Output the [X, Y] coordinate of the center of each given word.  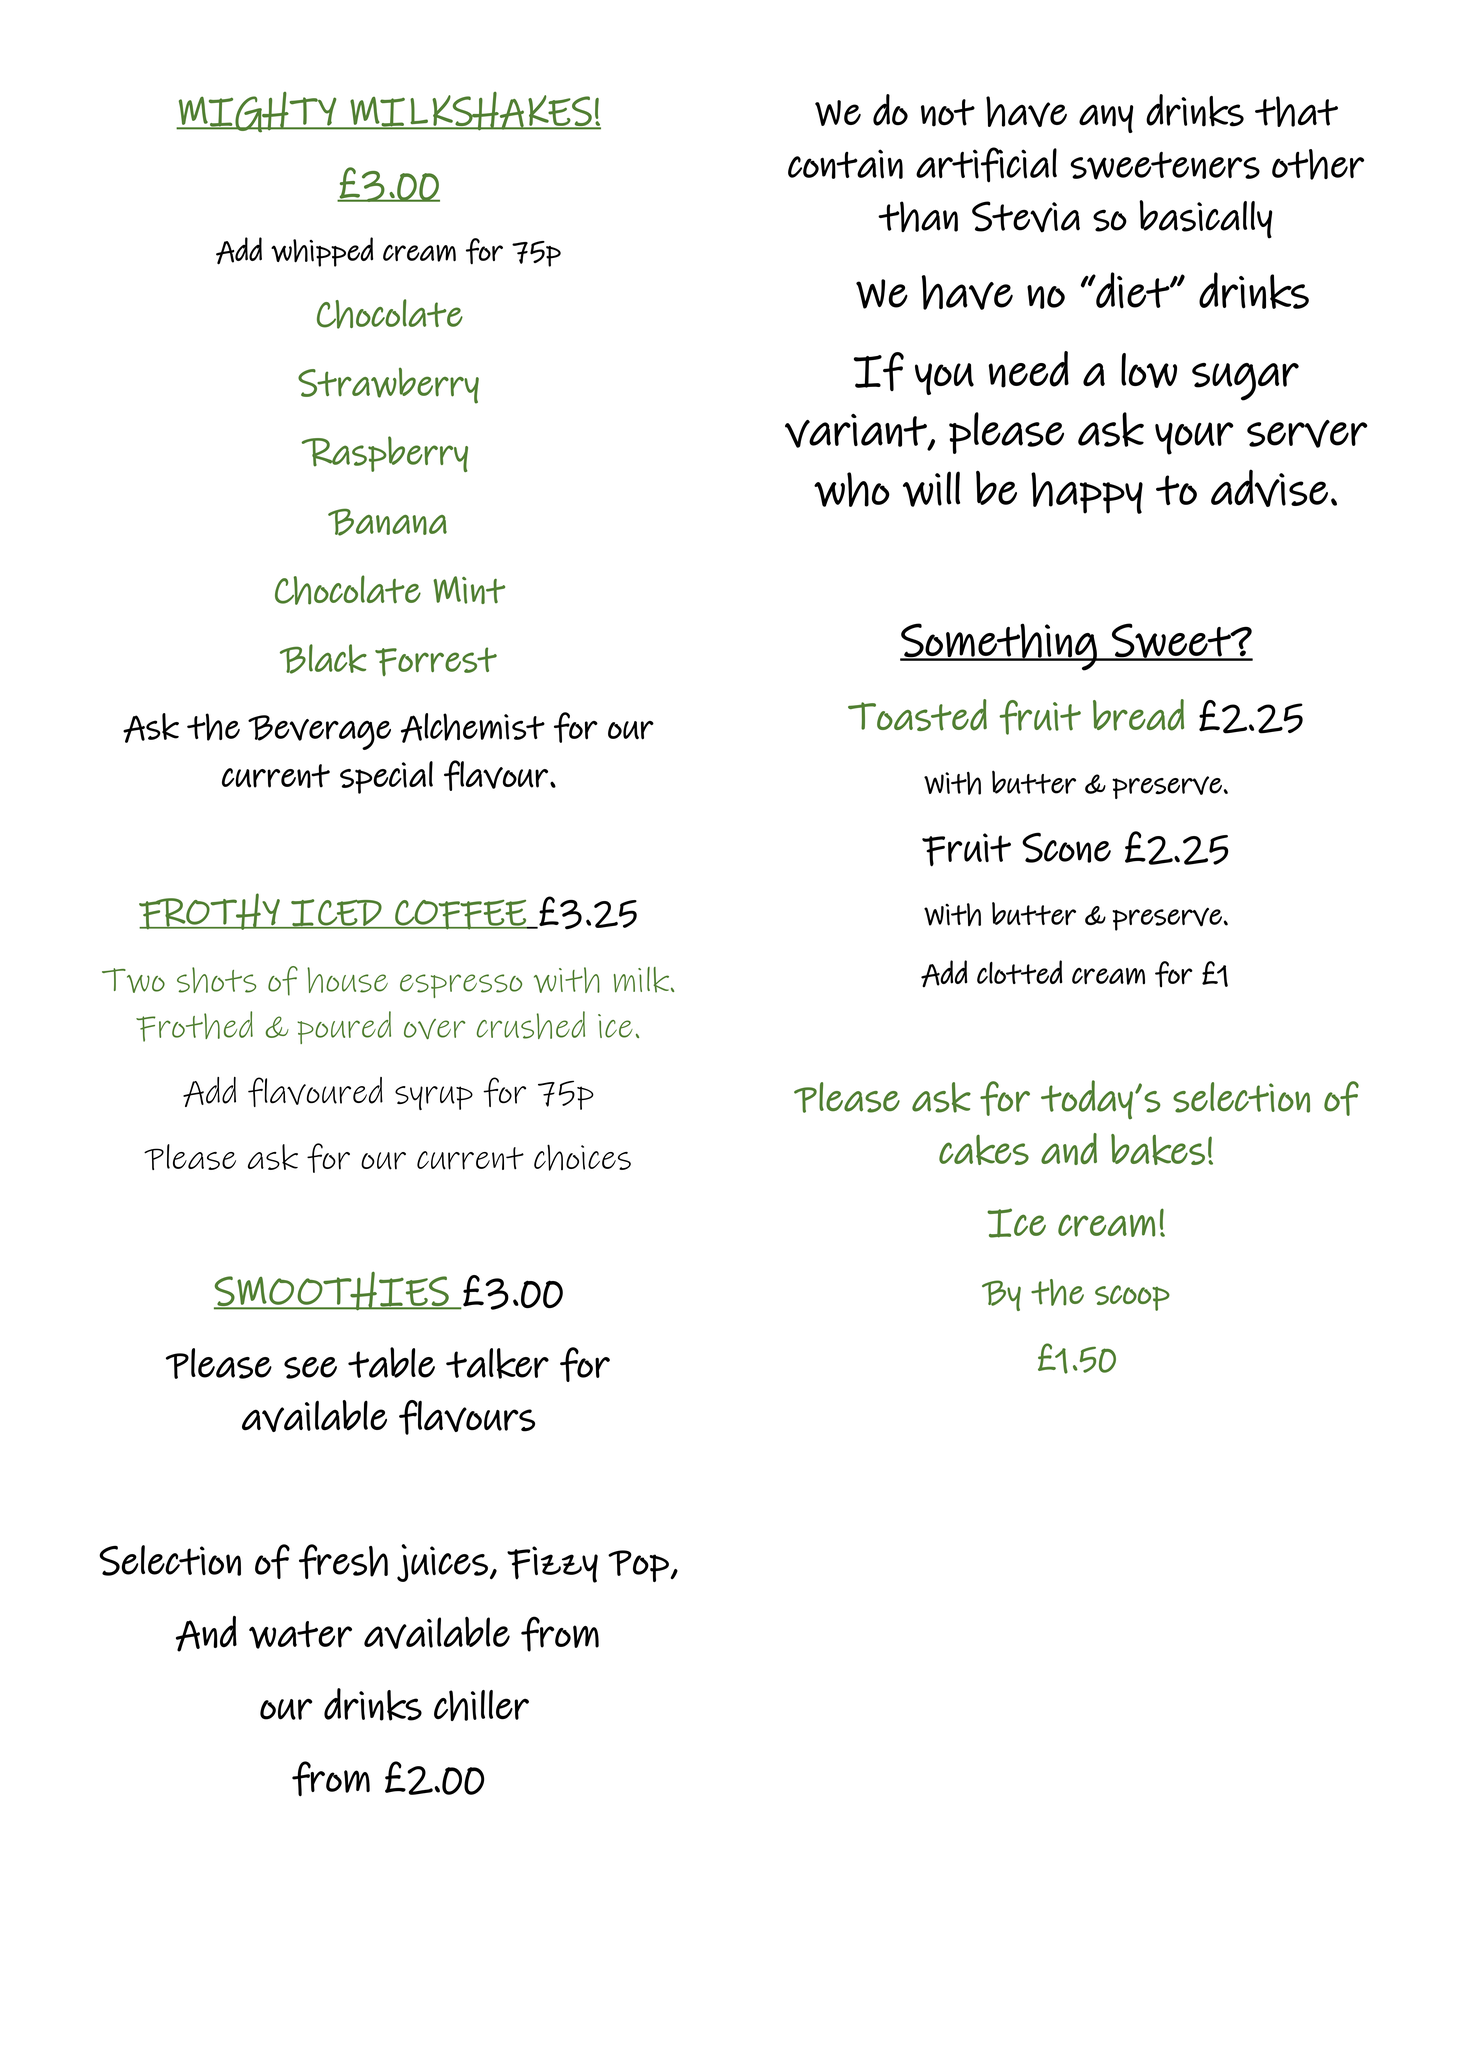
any [1106, 118]
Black [323, 659]
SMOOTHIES [332, 1291]
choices [582, 1157]
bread [1138, 715]
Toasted [917, 715]
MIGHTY [257, 112]
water [300, 1635]
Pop [638, 1566]
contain [845, 164]
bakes [1158, 1149]
